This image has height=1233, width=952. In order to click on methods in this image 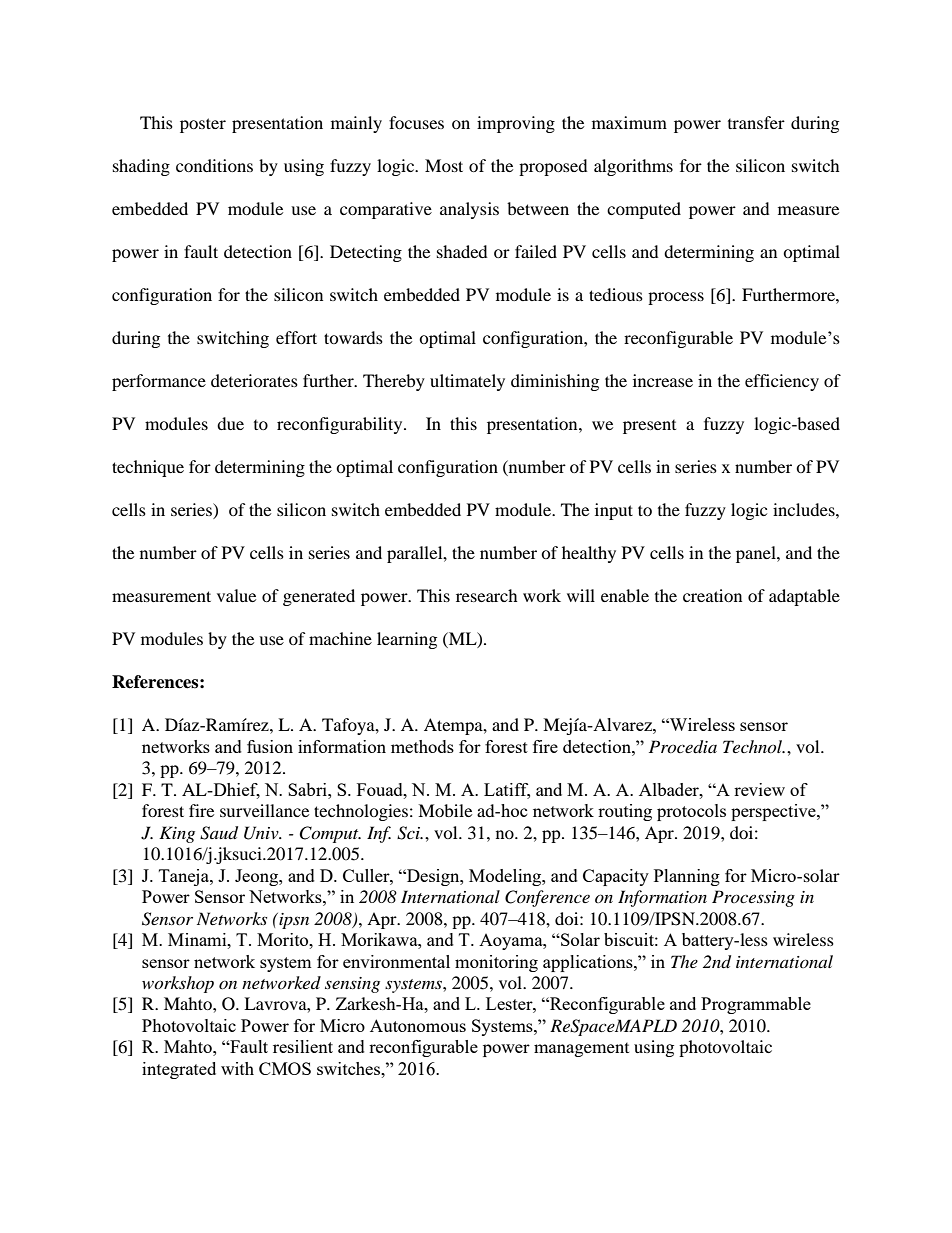, I will do `click(422, 746)`.
